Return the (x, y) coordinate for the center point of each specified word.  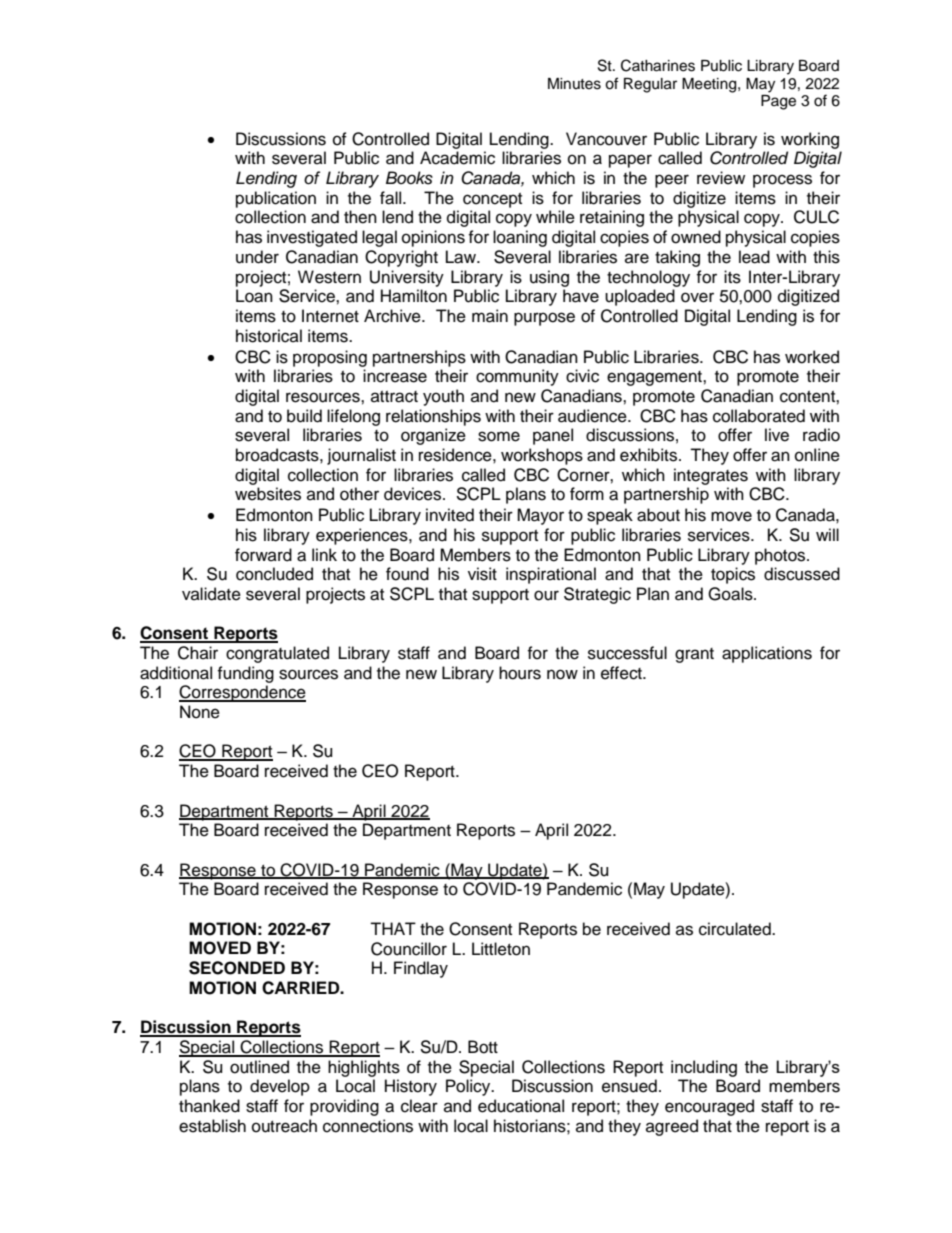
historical (269, 336)
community (517, 377)
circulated (736, 929)
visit (482, 574)
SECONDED (237, 968)
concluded (274, 574)
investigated (312, 238)
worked (812, 357)
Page (778, 102)
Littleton (501, 949)
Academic (457, 158)
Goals (731, 594)
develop (280, 1087)
